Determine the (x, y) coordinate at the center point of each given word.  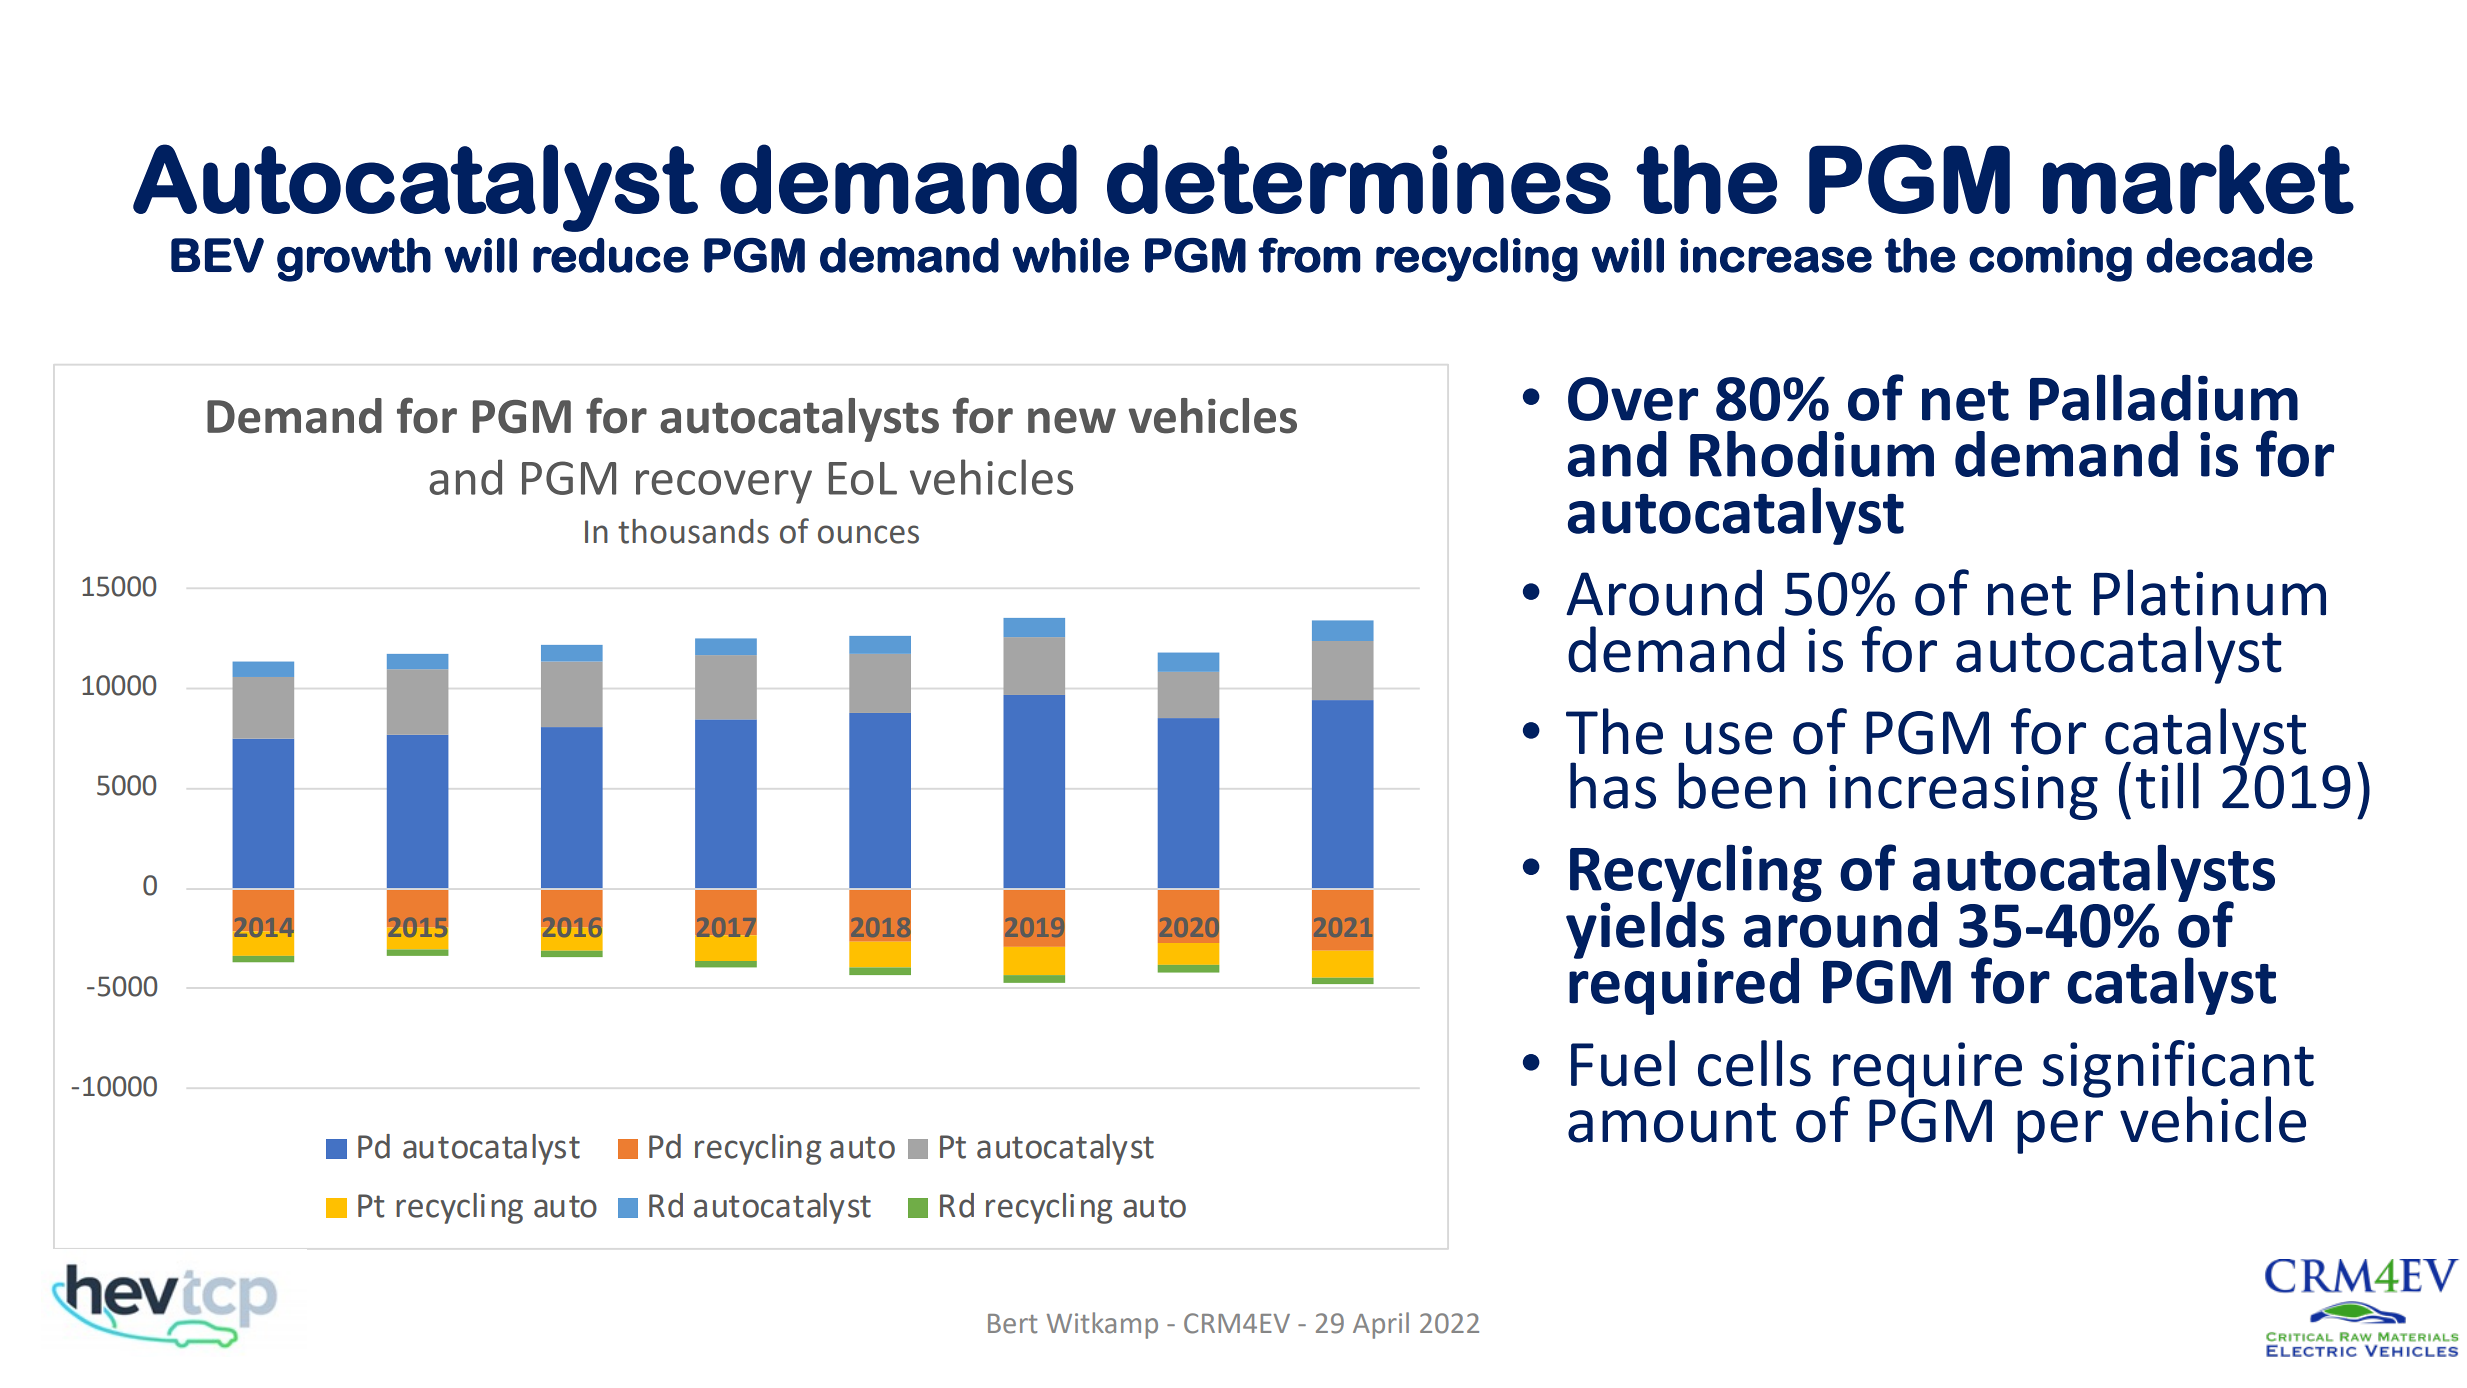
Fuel (1623, 1063)
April (1381, 1325)
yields (1645, 930)
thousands (693, 531)
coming (2050, 260)
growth (354, 260)
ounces (868, 534)
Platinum (2210, 592)
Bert (1012, 1324)
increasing (1963, 792)
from (1309, 255)
